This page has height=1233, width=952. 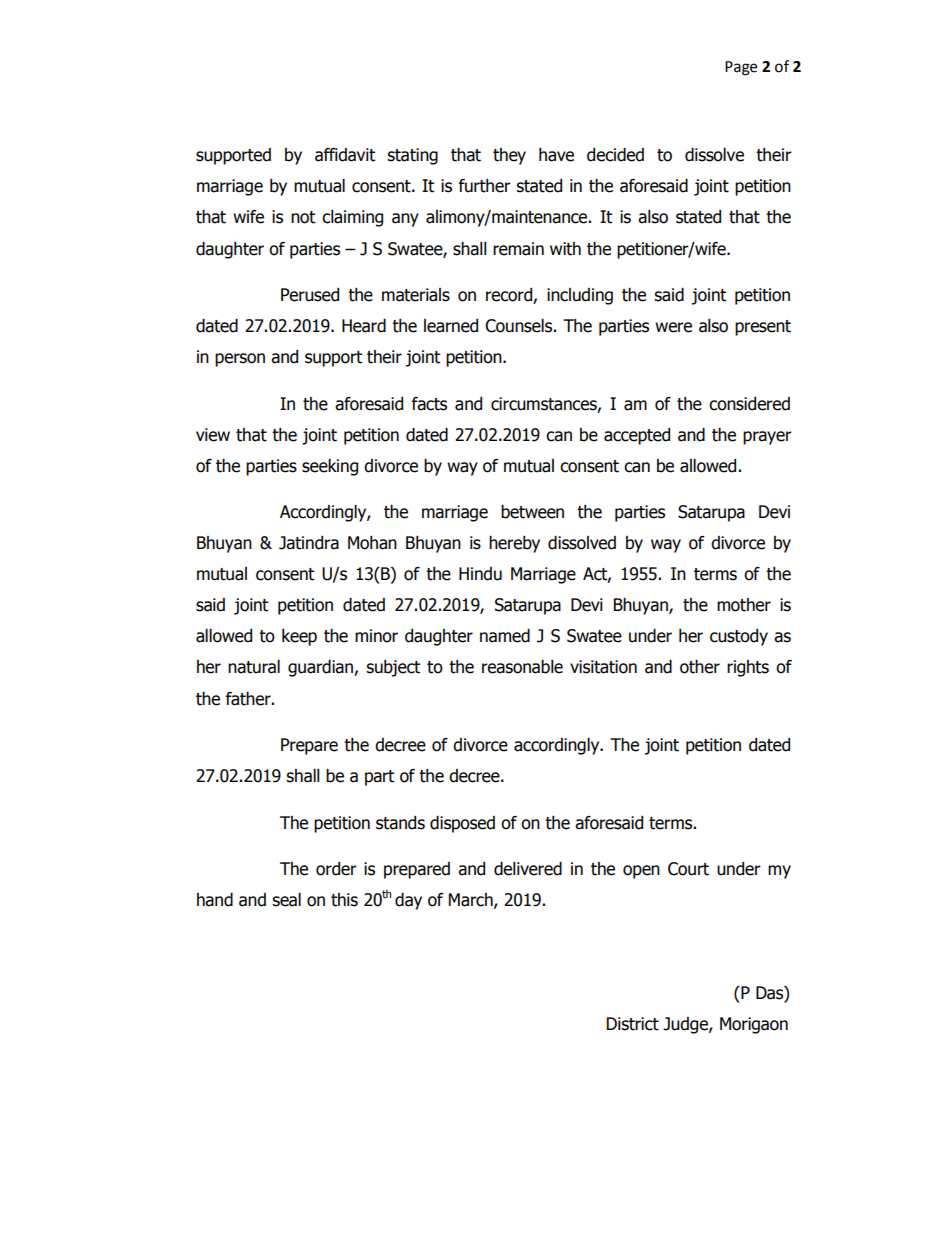 I want to click on seal, so click(x=286, y=900).
